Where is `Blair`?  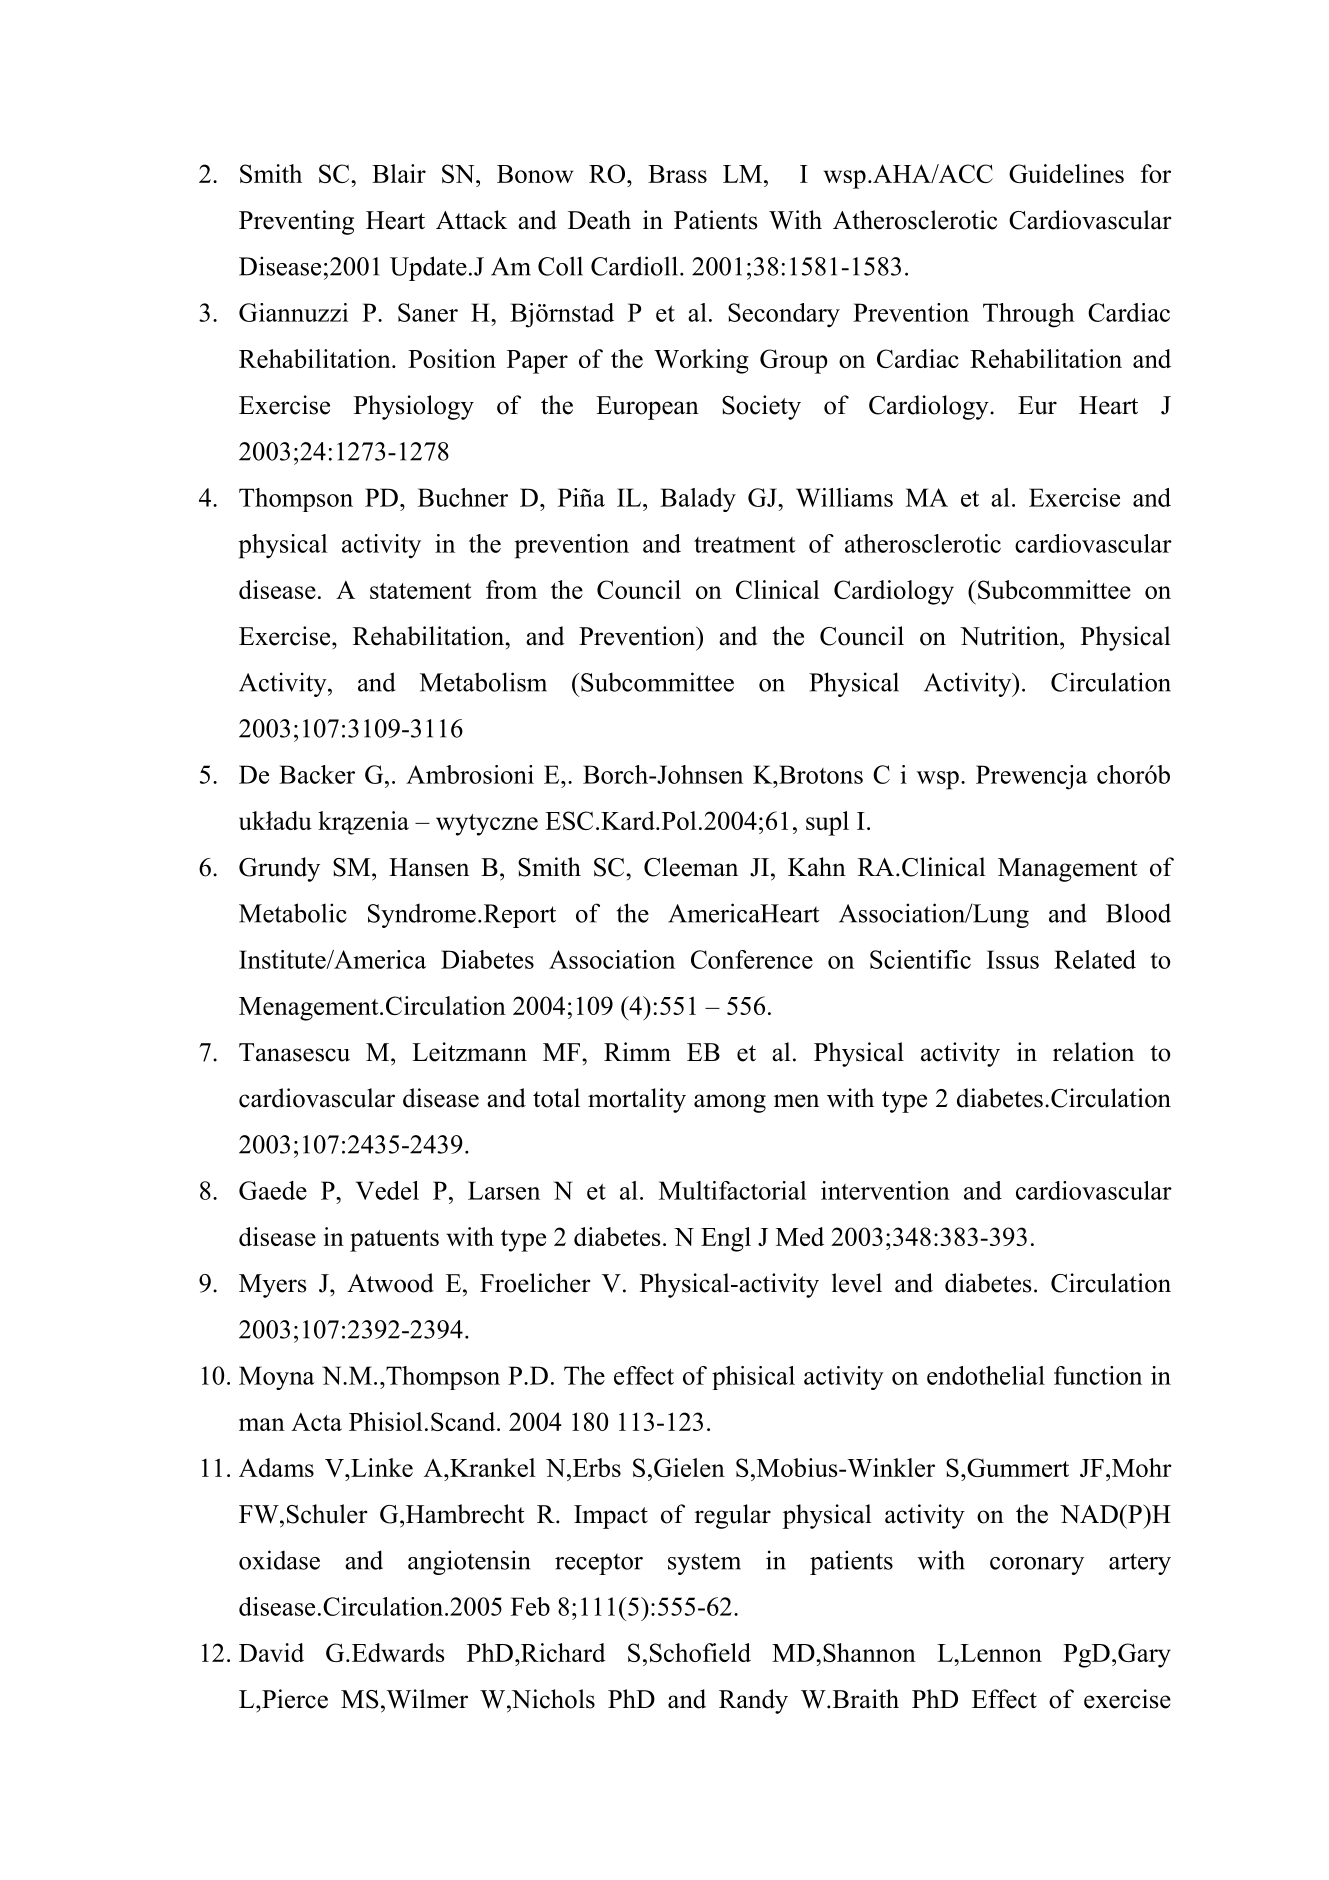 Blair is located at coordinates (399, 173).
